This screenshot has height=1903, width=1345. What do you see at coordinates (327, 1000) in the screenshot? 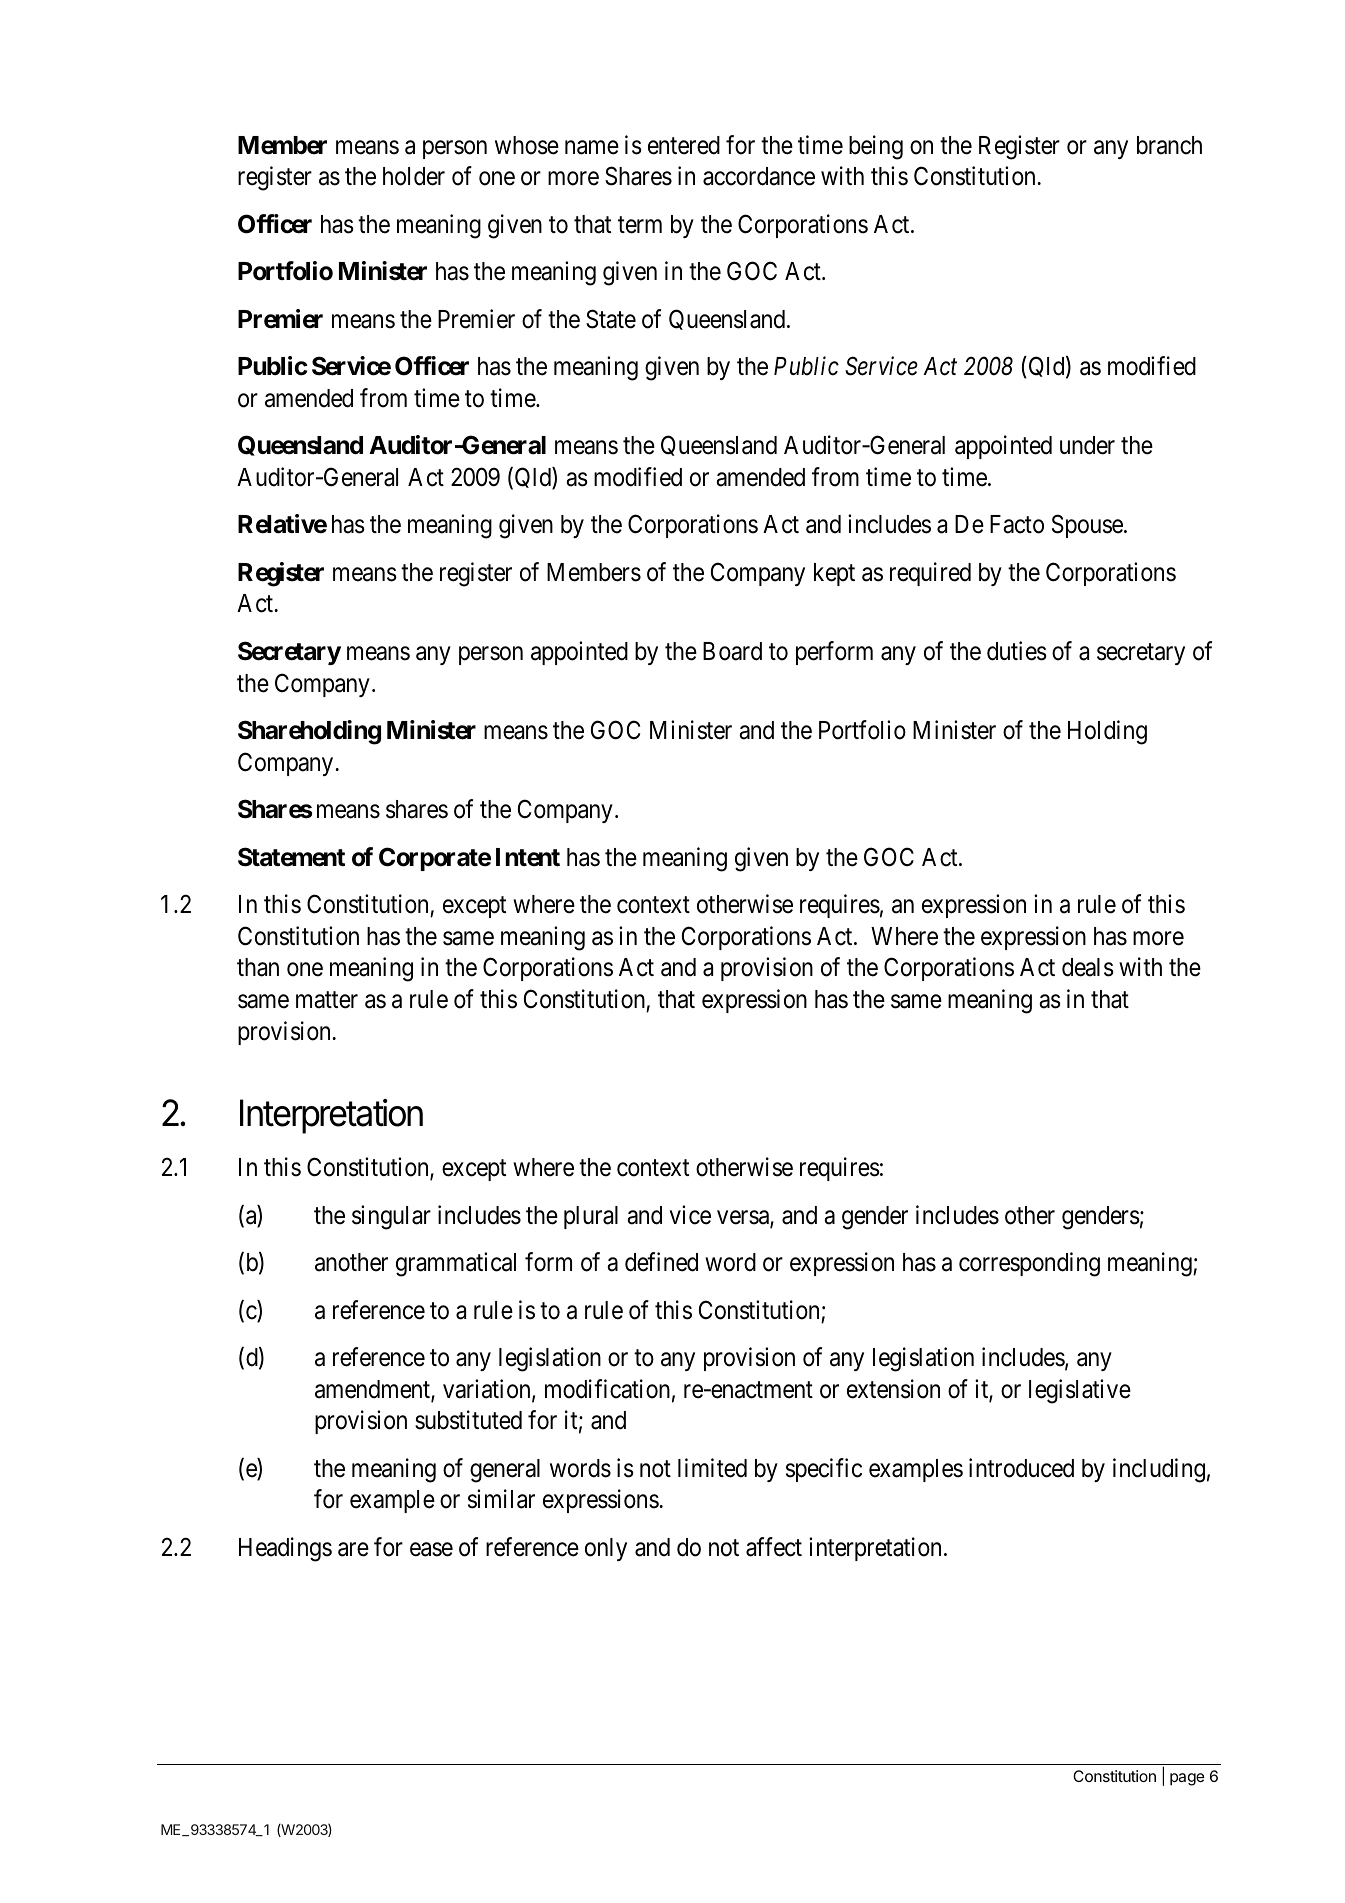
I see `matter` at bounding box center [327, 1000].
